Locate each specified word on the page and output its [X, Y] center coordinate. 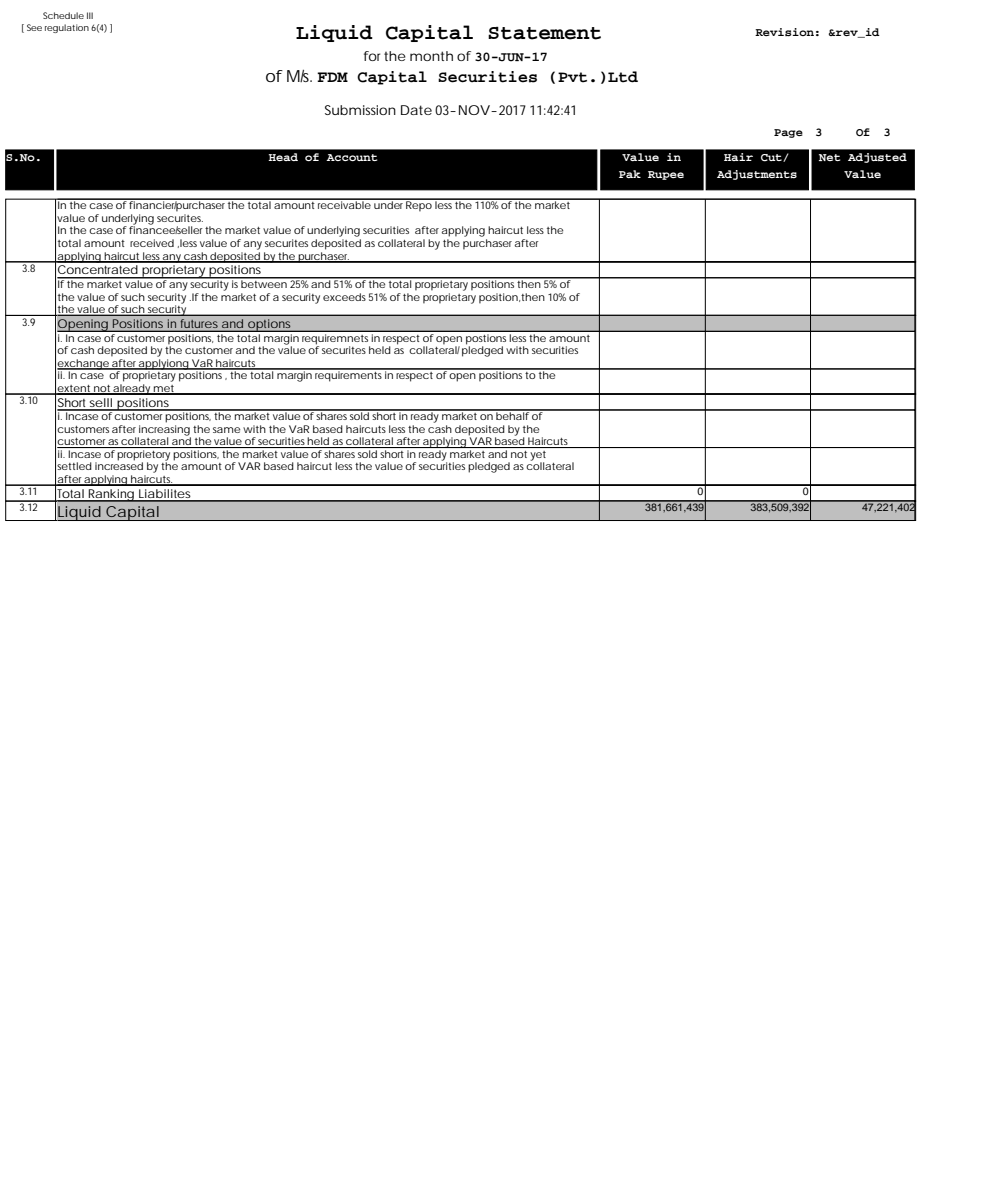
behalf [512, 415]
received [152, 243]
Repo [419, 205]
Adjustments [757, 175]
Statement [544, 33]
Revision [784, 32]
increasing [164, 431]
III [90, 15]
